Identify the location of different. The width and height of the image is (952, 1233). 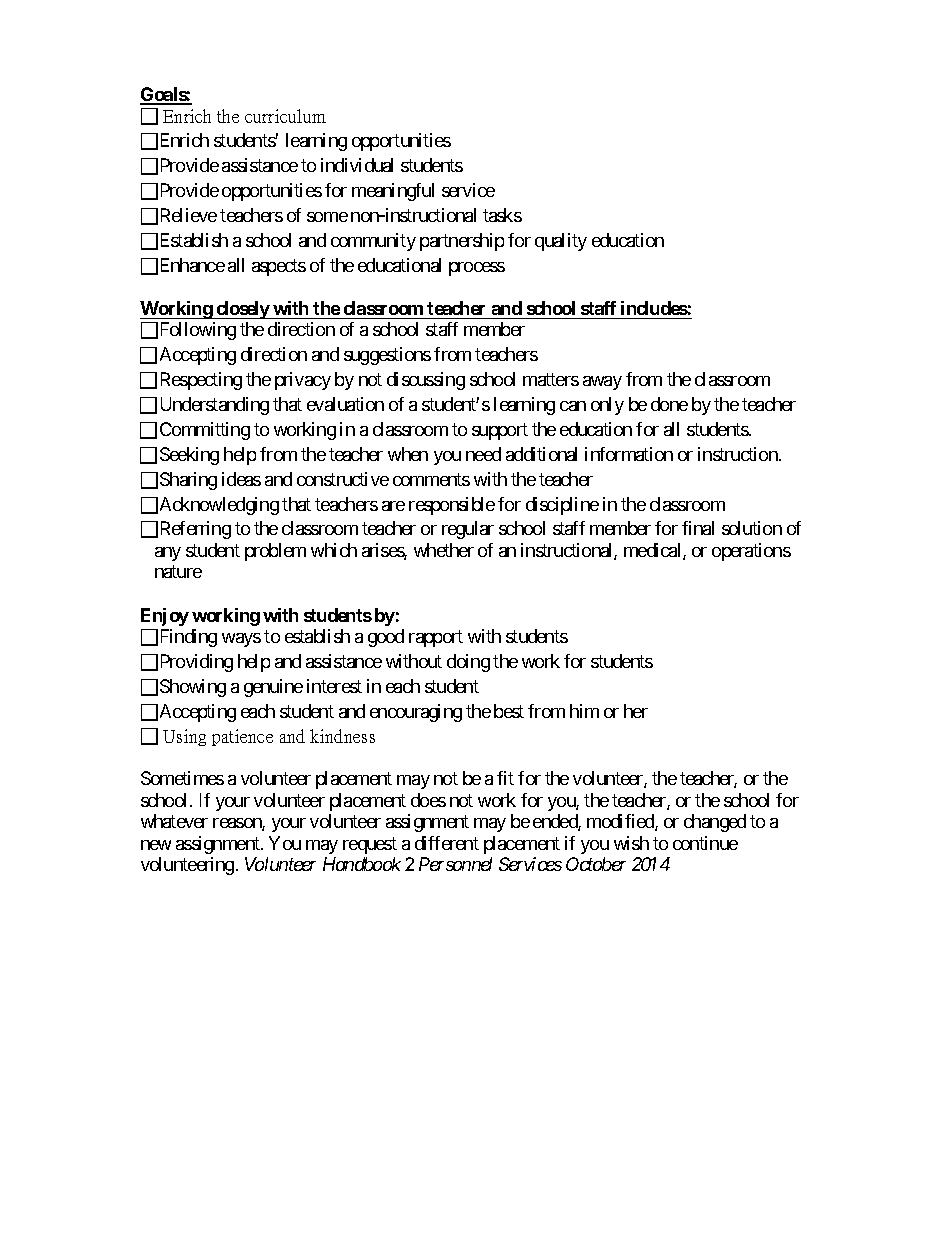
(447, 843).
